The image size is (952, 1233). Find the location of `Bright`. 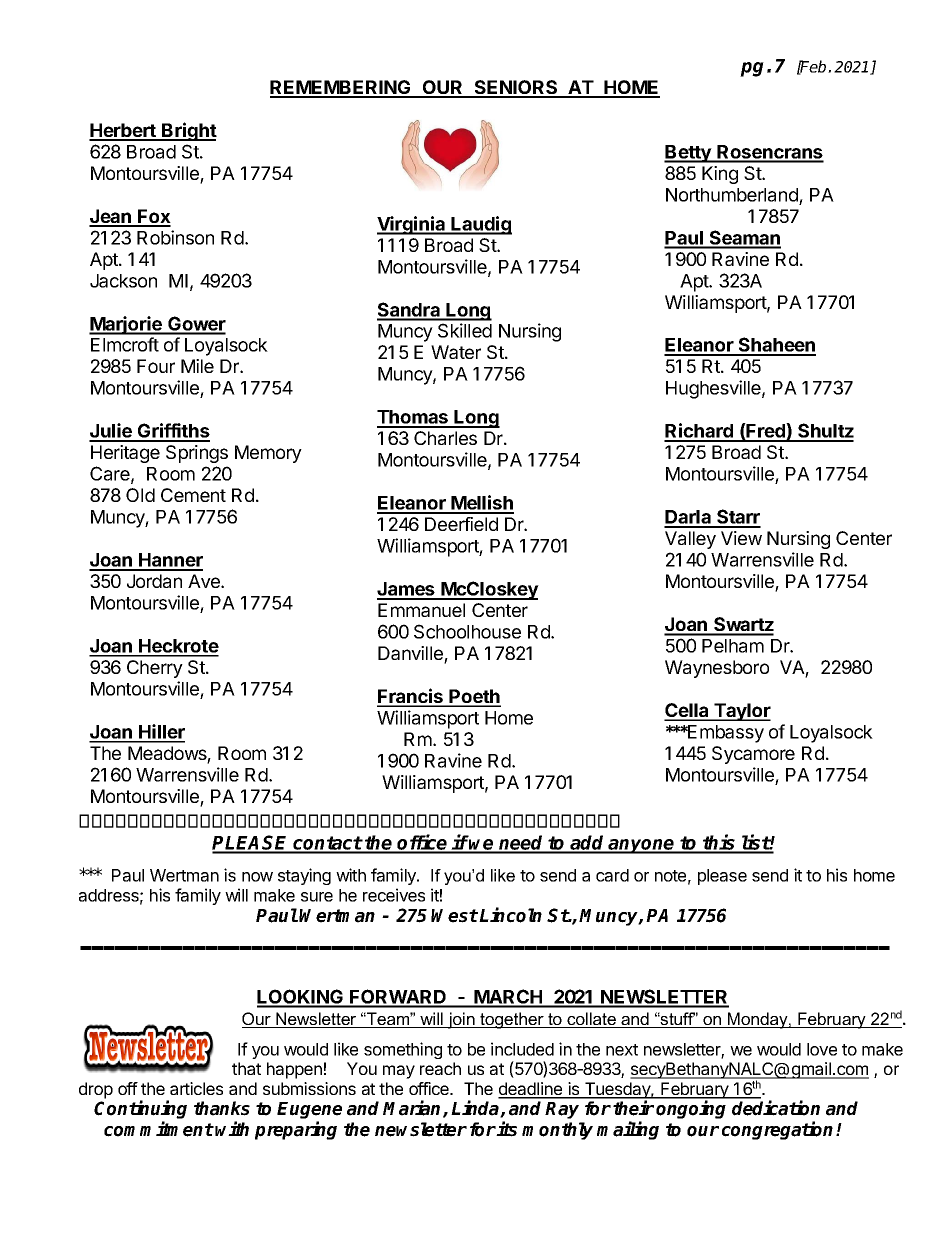

Bright is located at coordinates (188, 131).
